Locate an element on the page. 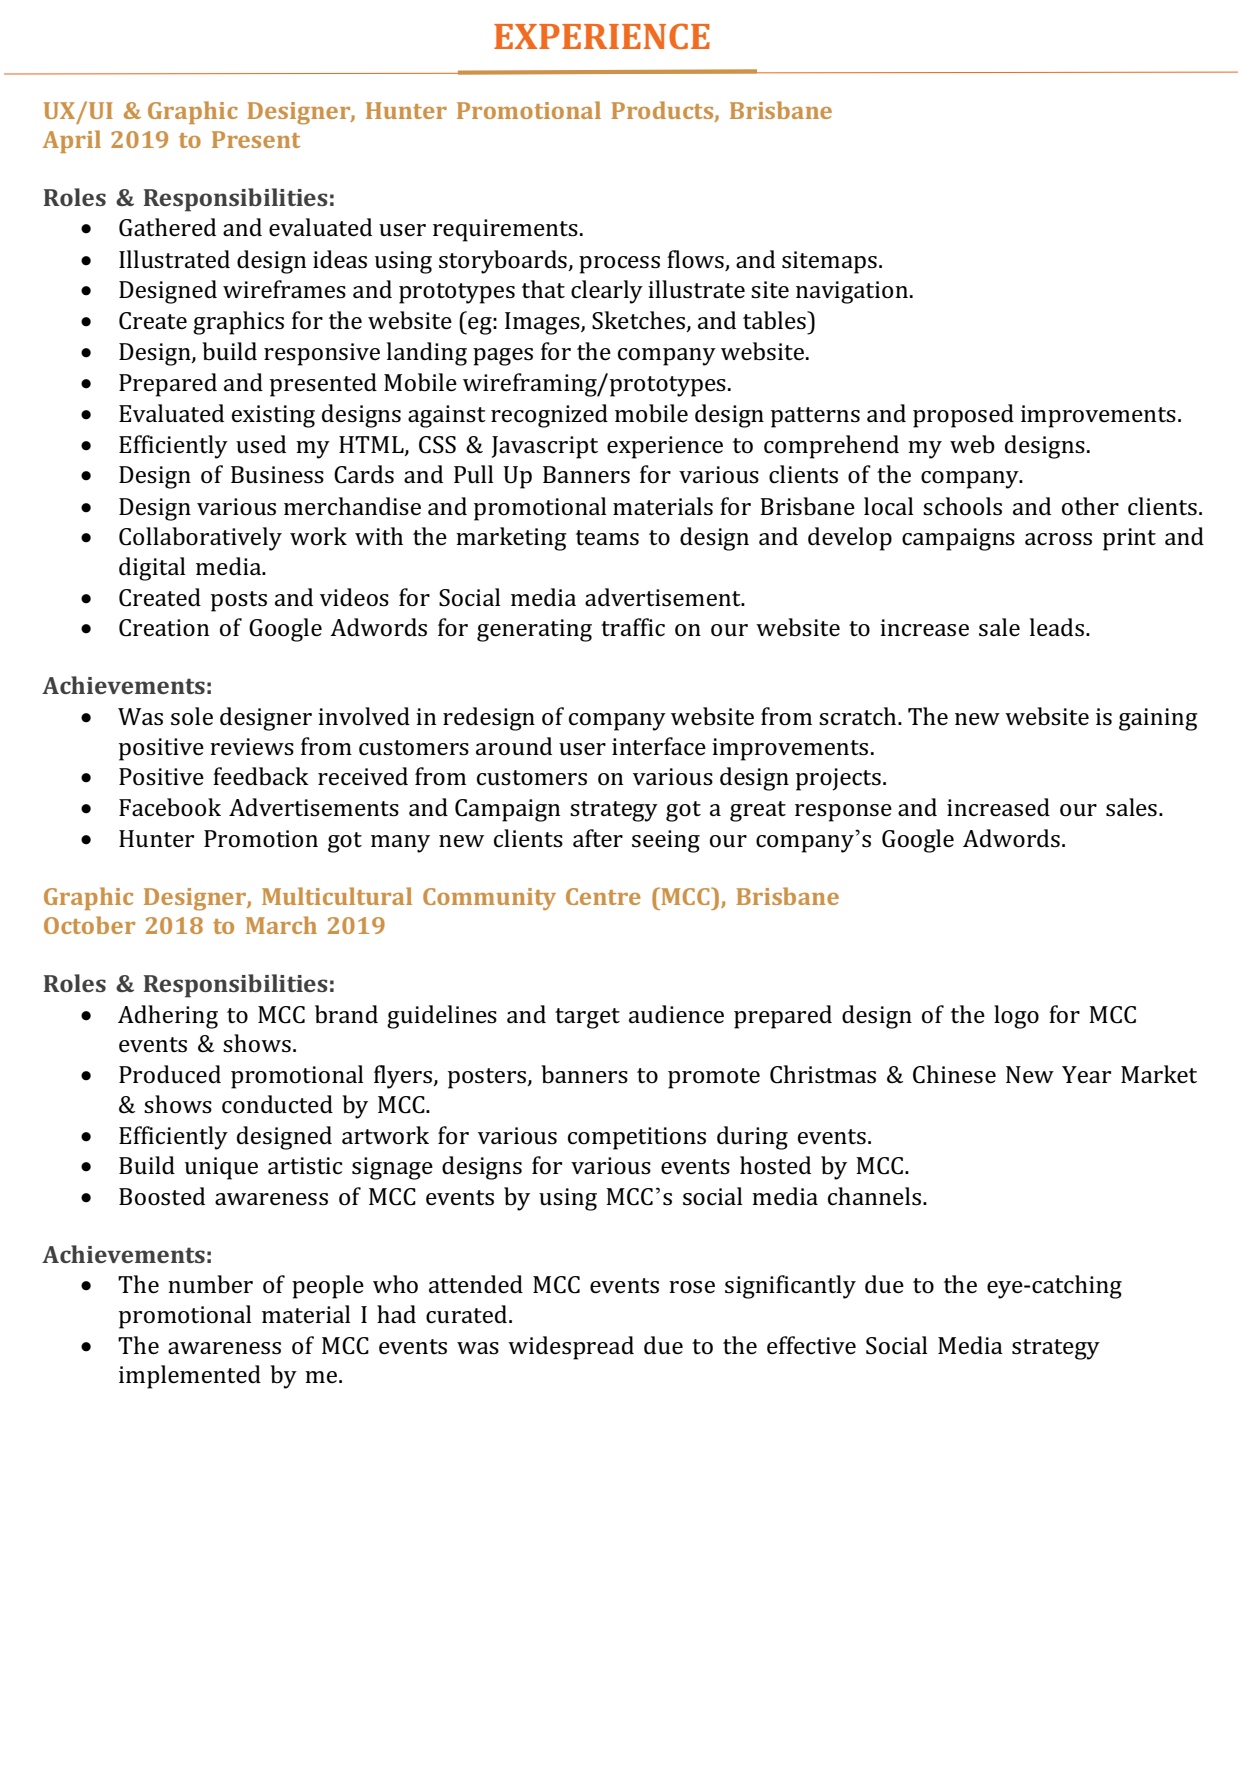  navigation is located at coordinates (852, 292).
